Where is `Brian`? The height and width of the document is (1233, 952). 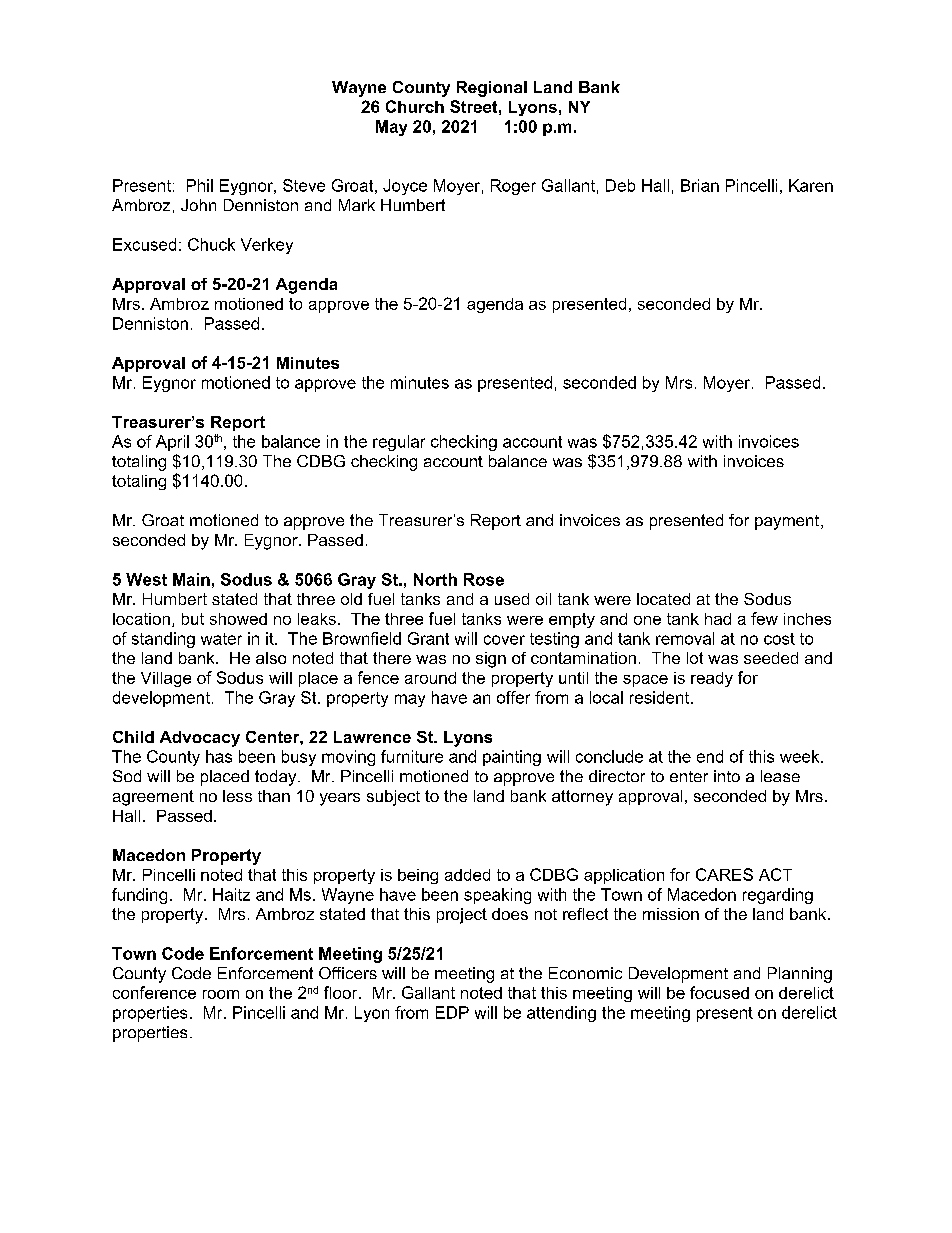
Brian is located at coordinates (700, 185).
